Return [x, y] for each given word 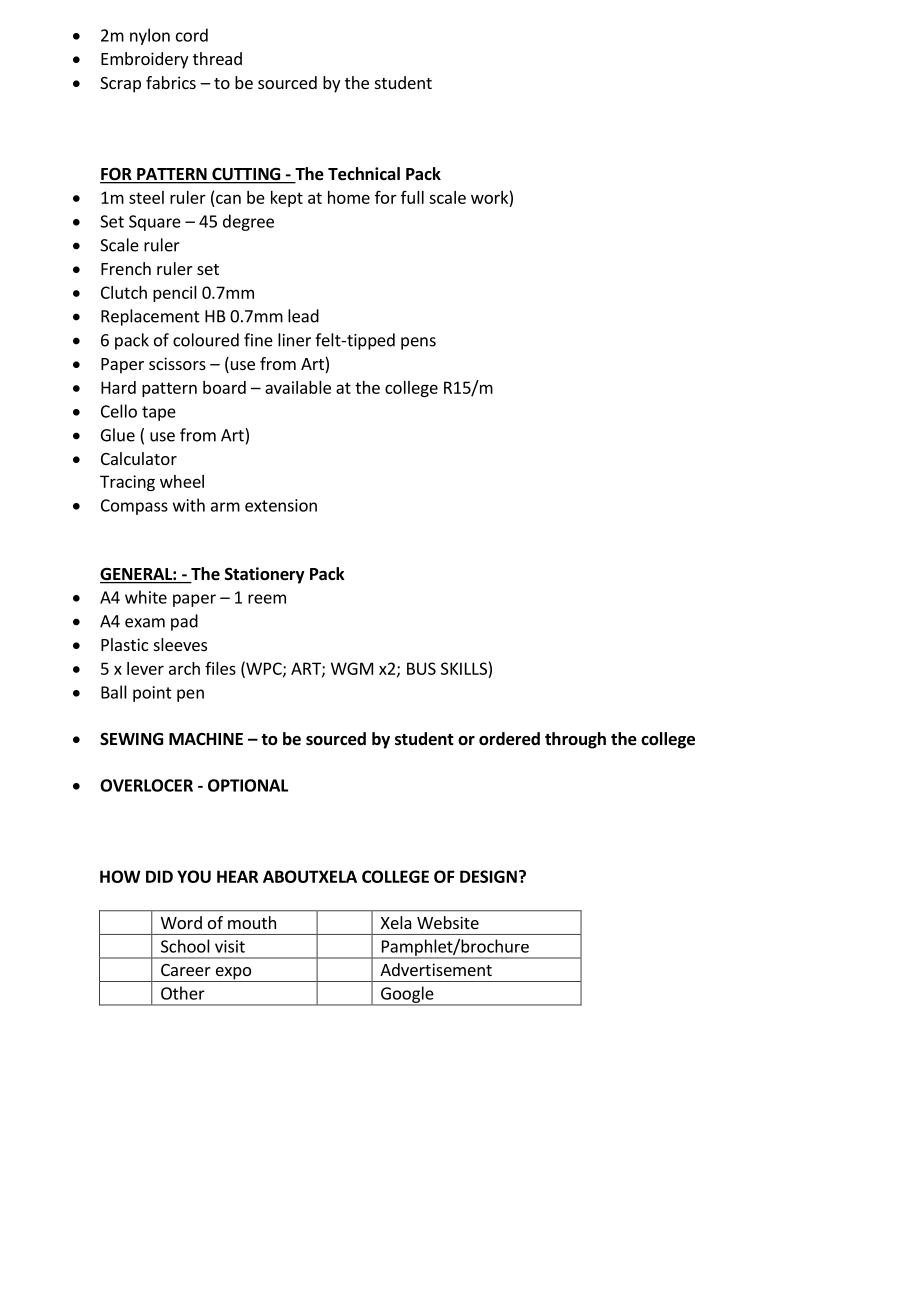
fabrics [171, 82]
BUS [421, 668]
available [298, 387]
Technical [364, 174]
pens [418, 343]
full [412, 197]
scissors [177, 363]
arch [184, 668]
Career [186, 970]
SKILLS [464, 668]
